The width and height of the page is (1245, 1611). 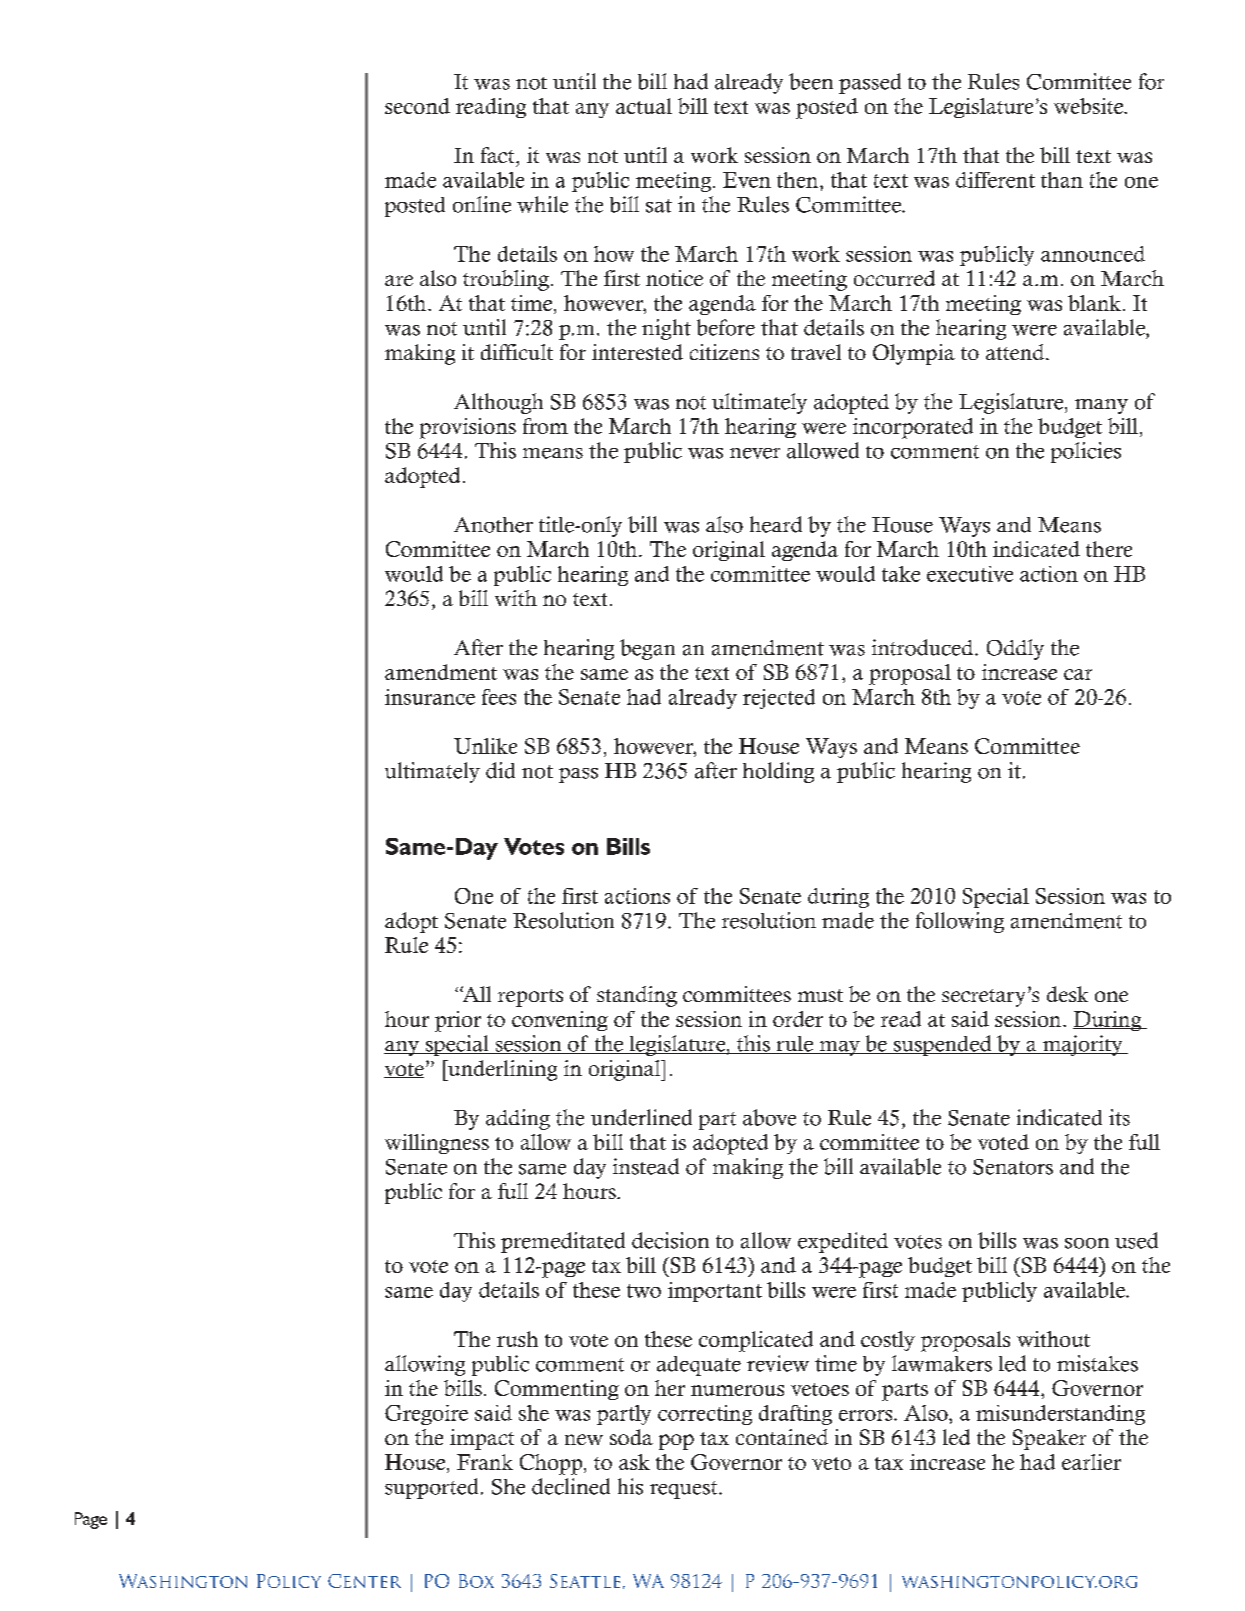 What do you see at coordinates (1015, 649) in the page?
I see `Oddly` at bounding box center [1015, 649].
